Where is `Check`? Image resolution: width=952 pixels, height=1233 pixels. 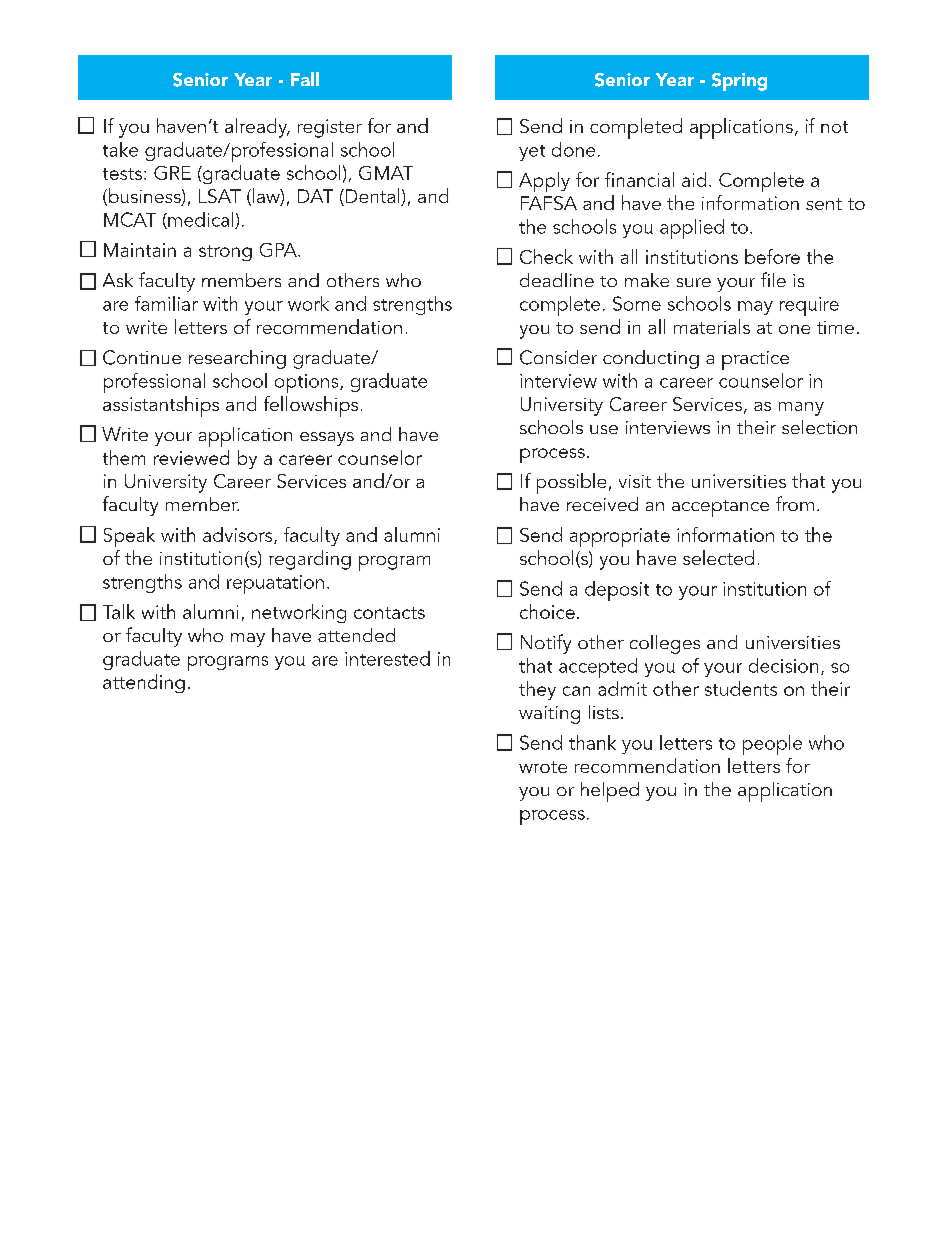
Check is located at coordinates (546, 256).
